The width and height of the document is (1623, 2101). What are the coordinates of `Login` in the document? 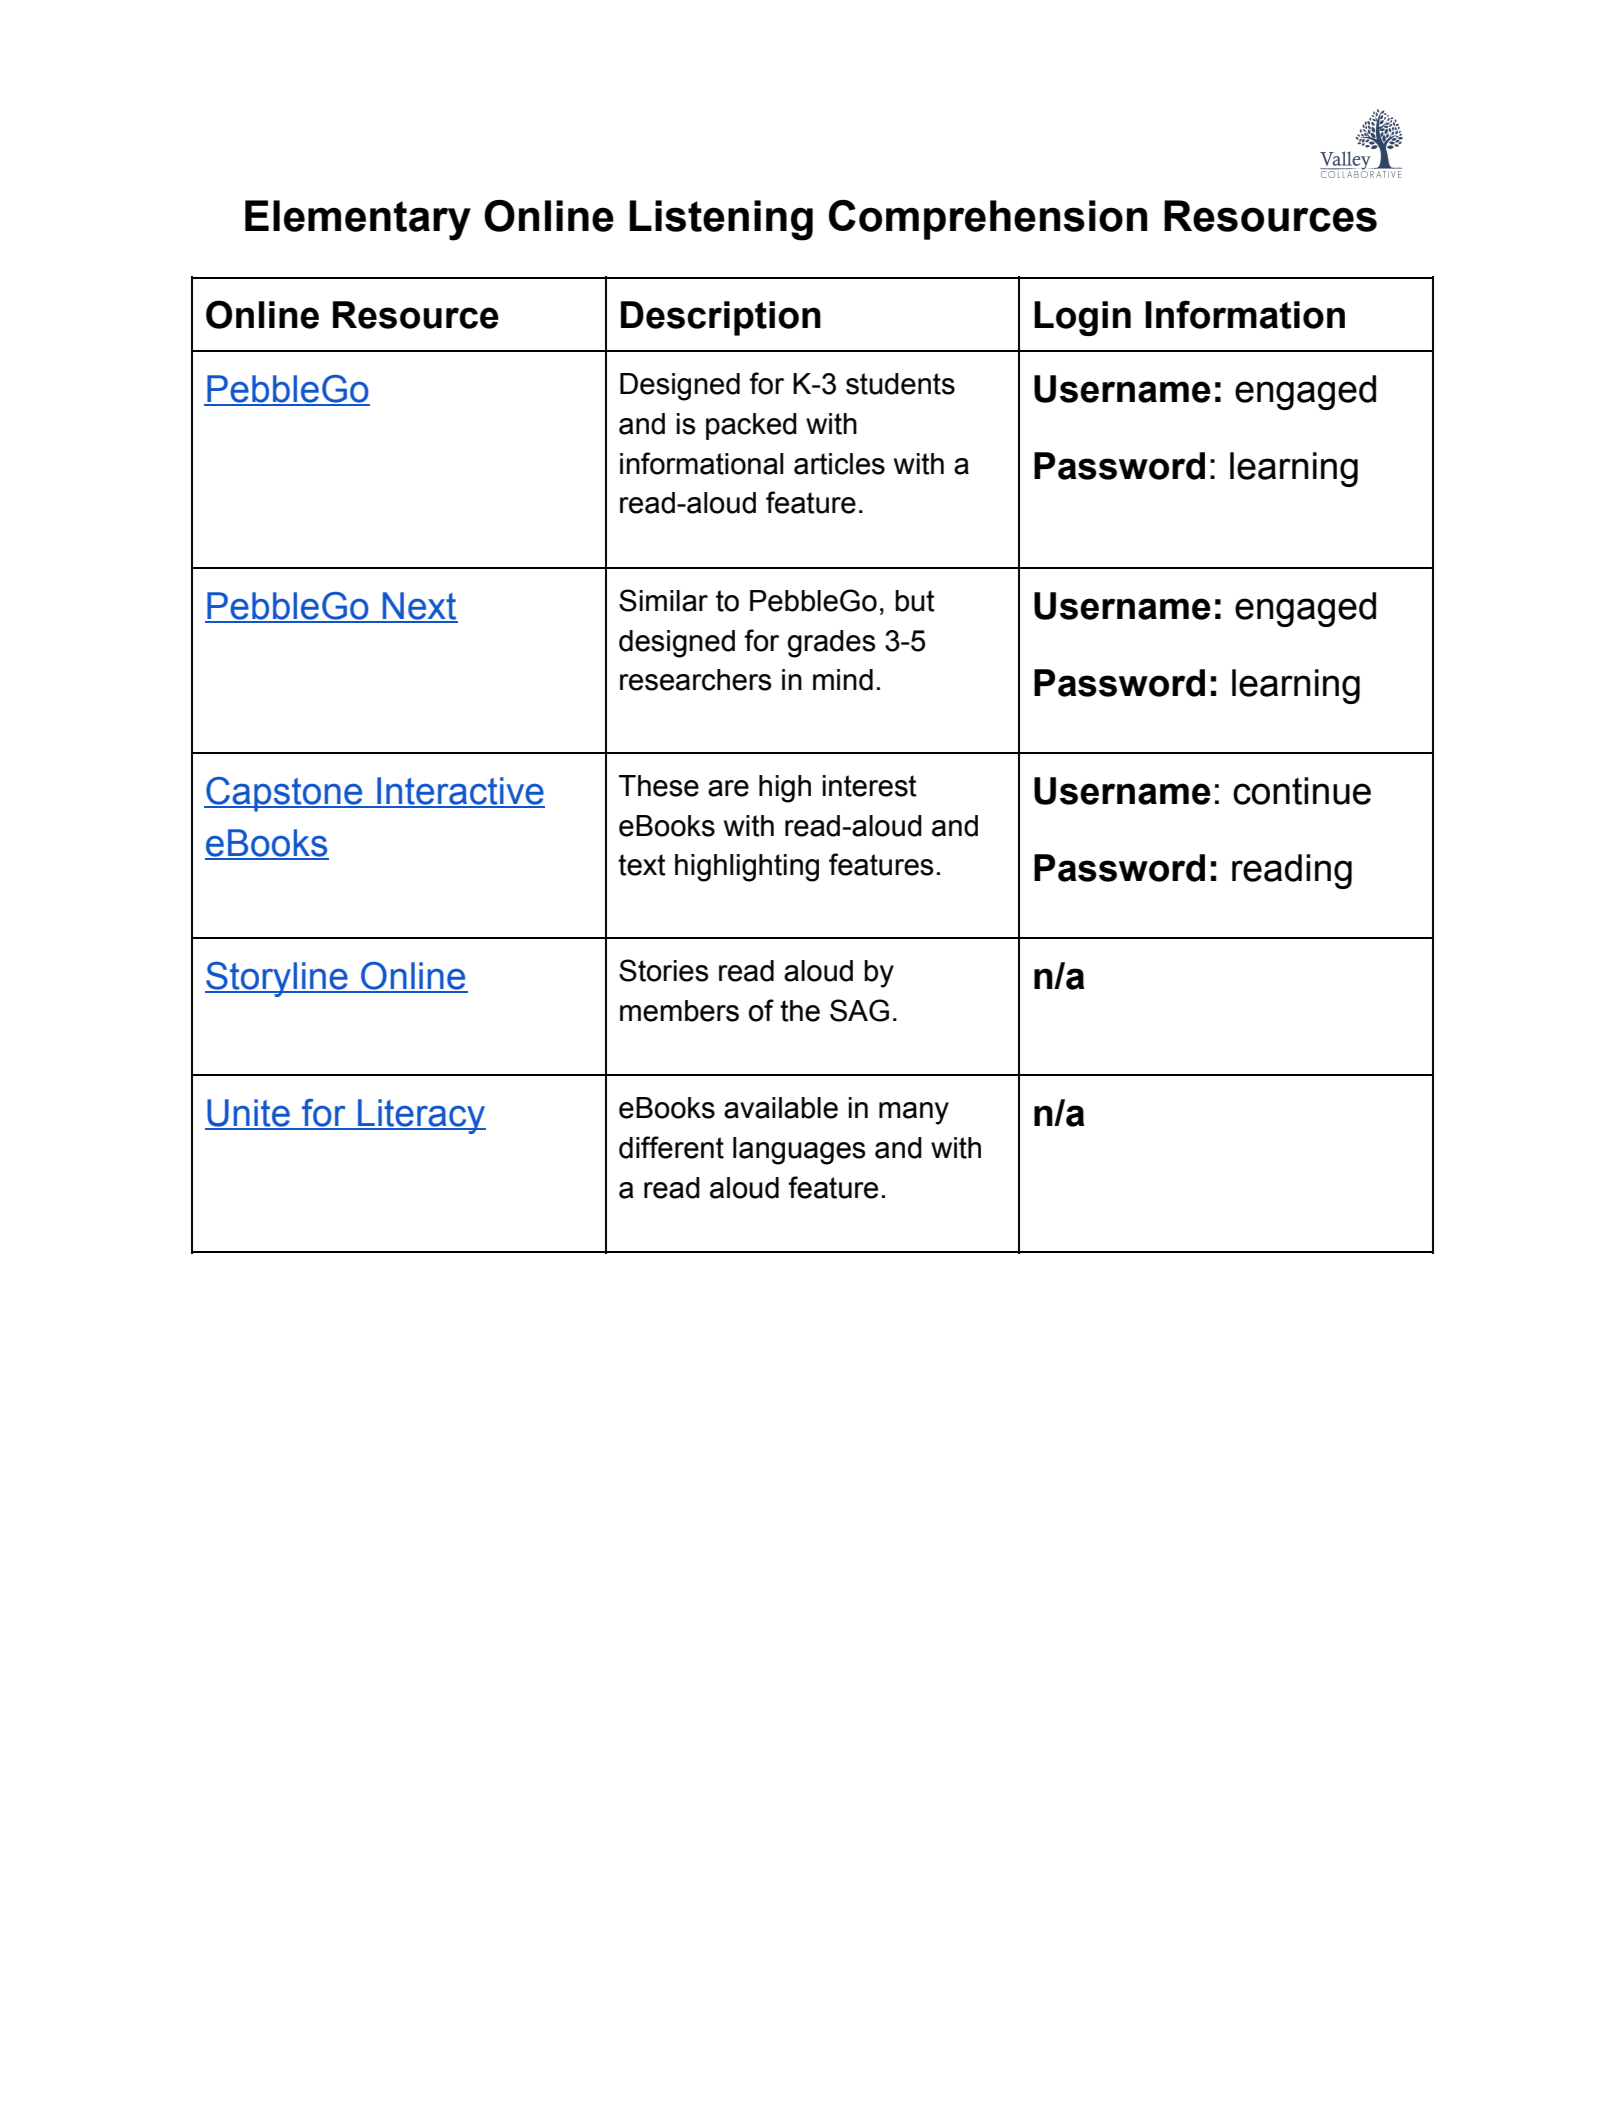 It's located at (1082, 318).
